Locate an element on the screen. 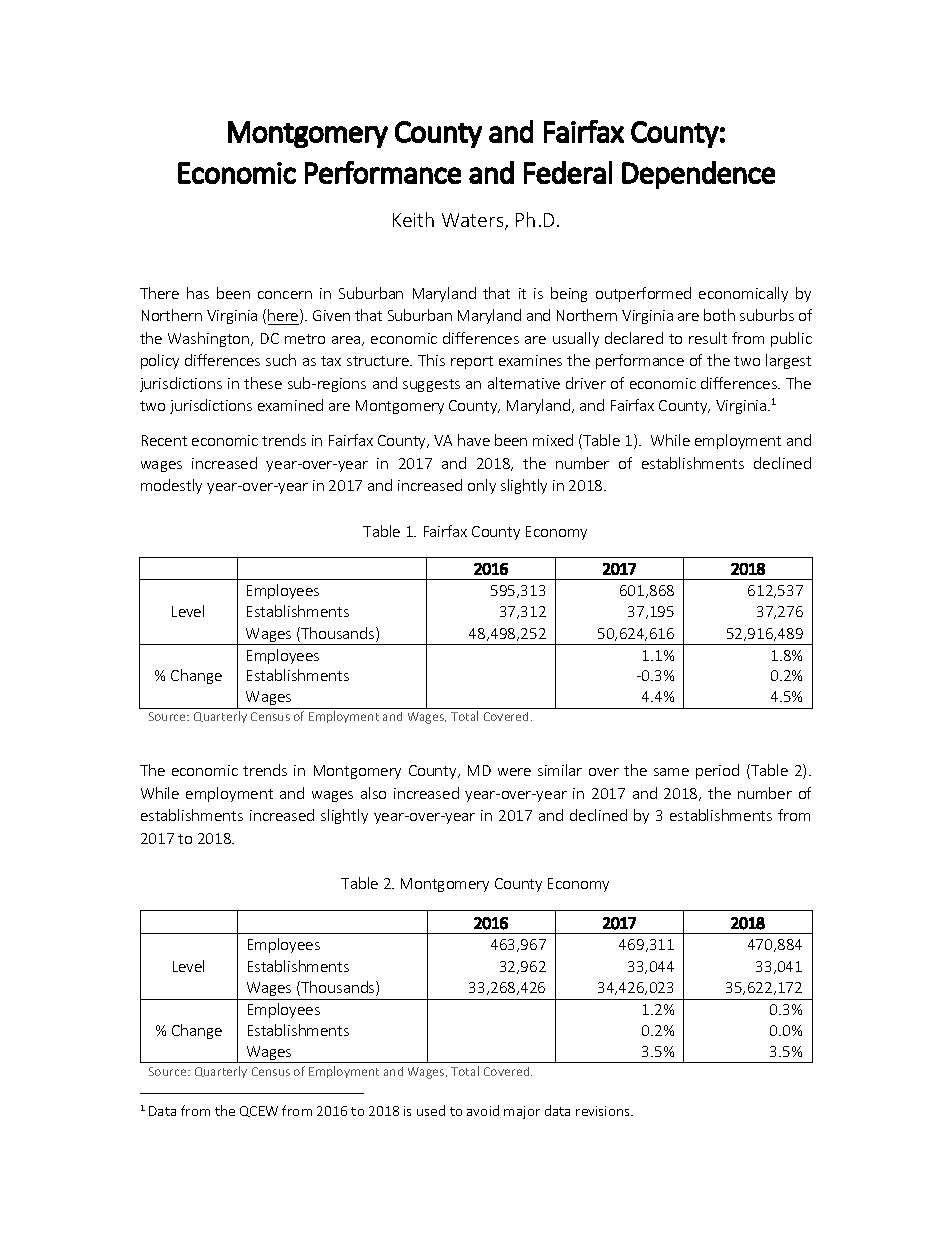  Waters is located at coordinates (474, 221).
